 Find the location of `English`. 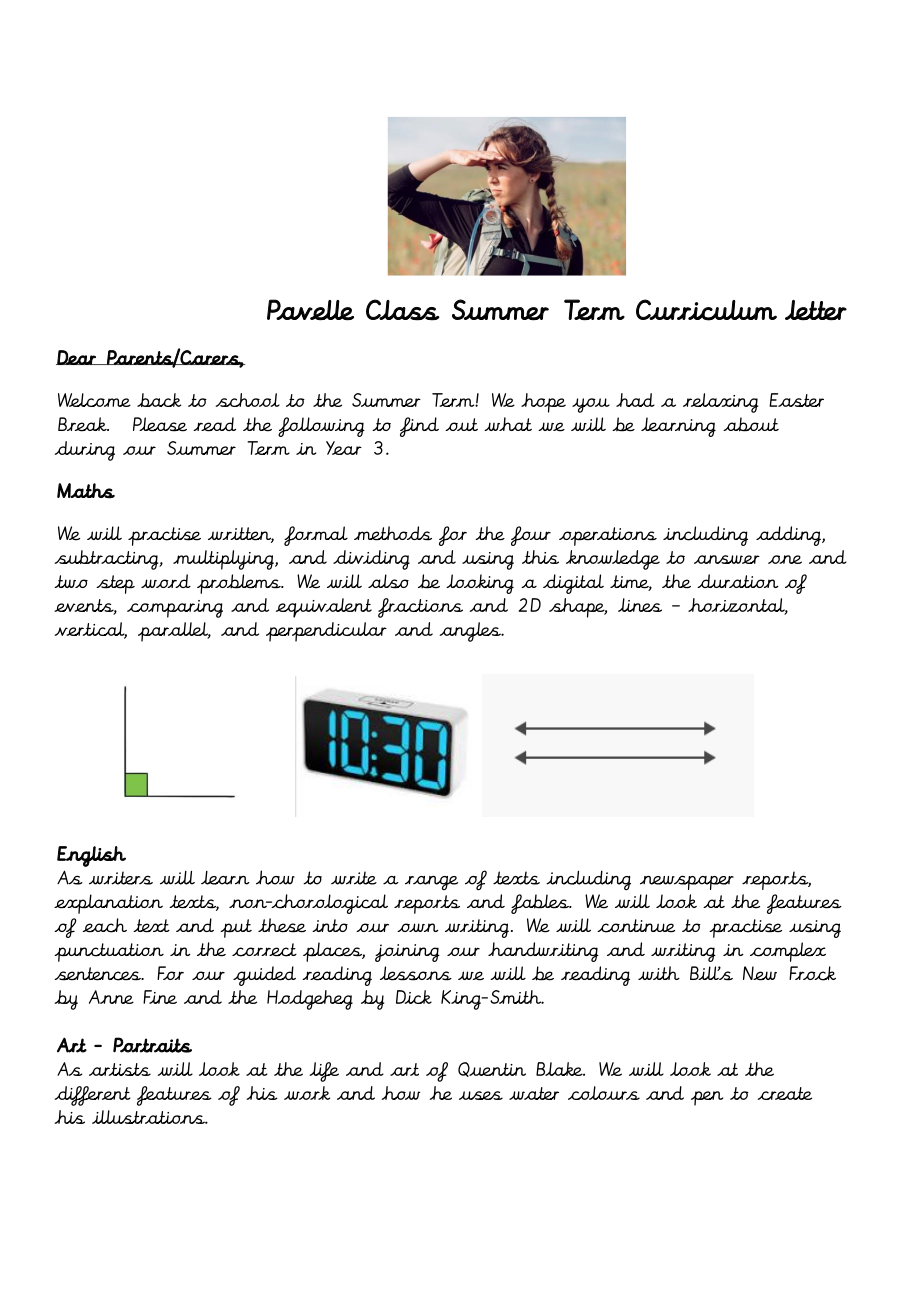

English is located at coordinates (91, 856).
